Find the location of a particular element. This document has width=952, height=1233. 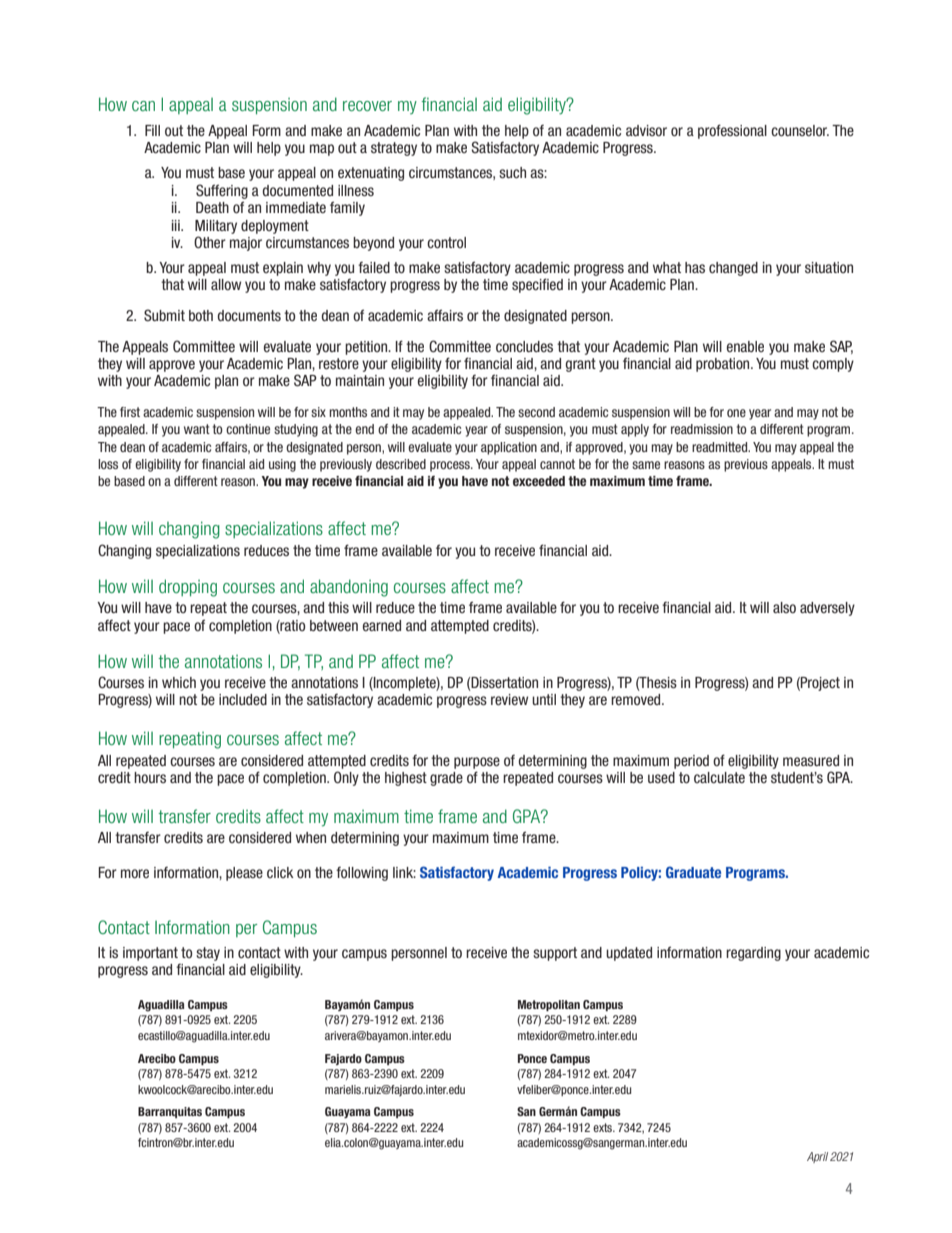

stay is located at coordinates (208, 954).
